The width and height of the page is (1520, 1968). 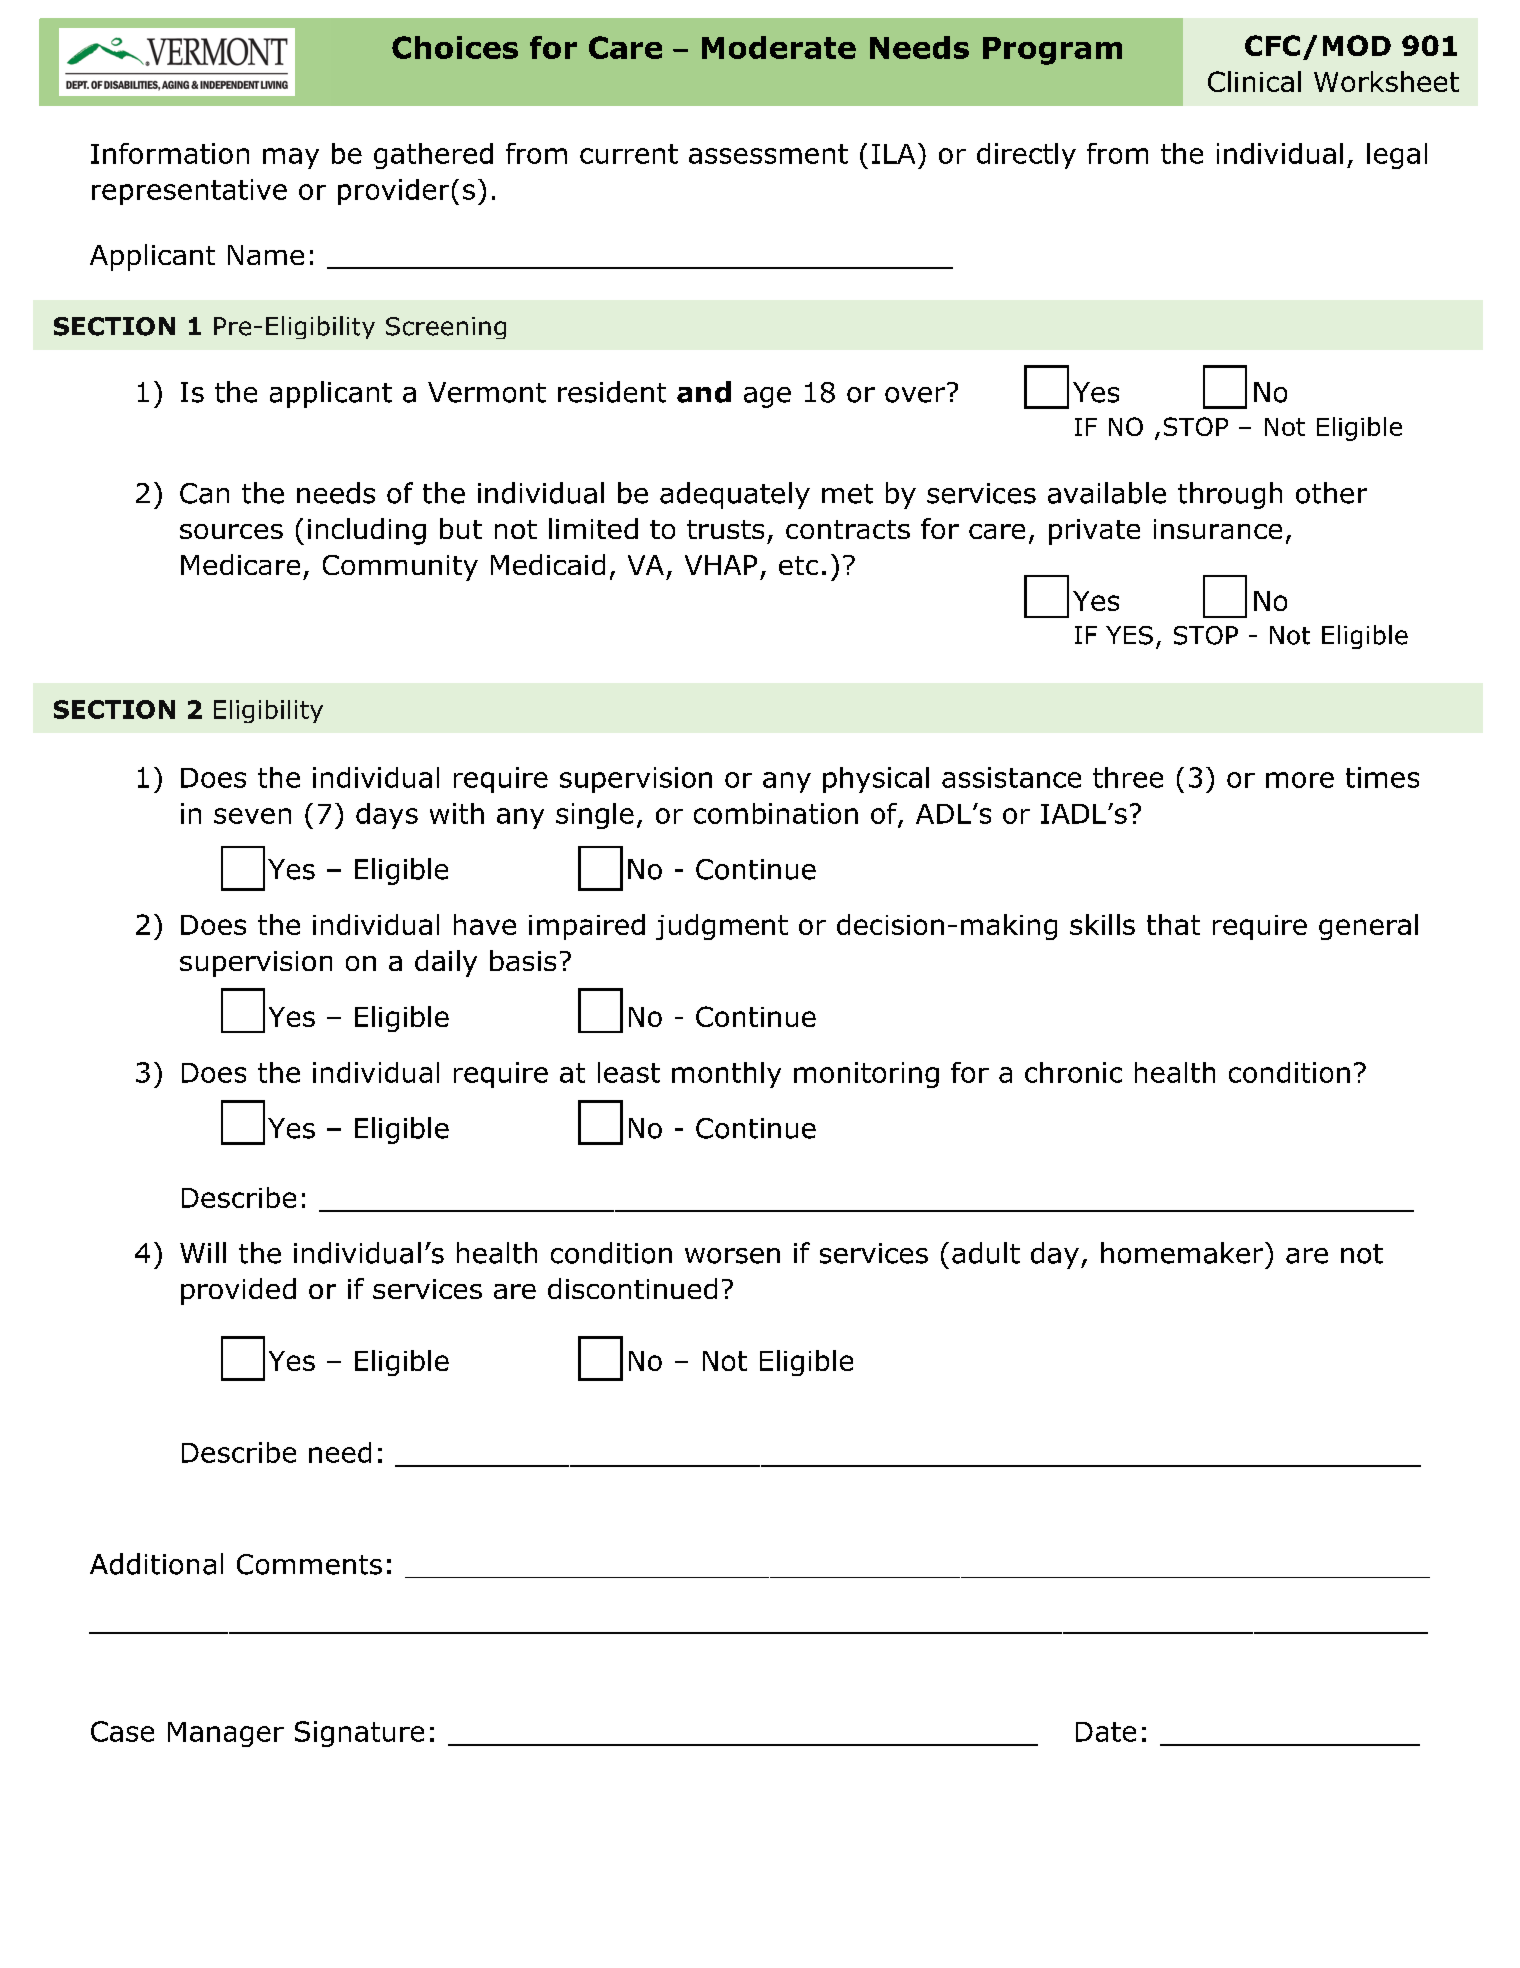 What do you see at coordinates (231, 531) in the page?
I see `sources` at bounding box center [231, 531].
